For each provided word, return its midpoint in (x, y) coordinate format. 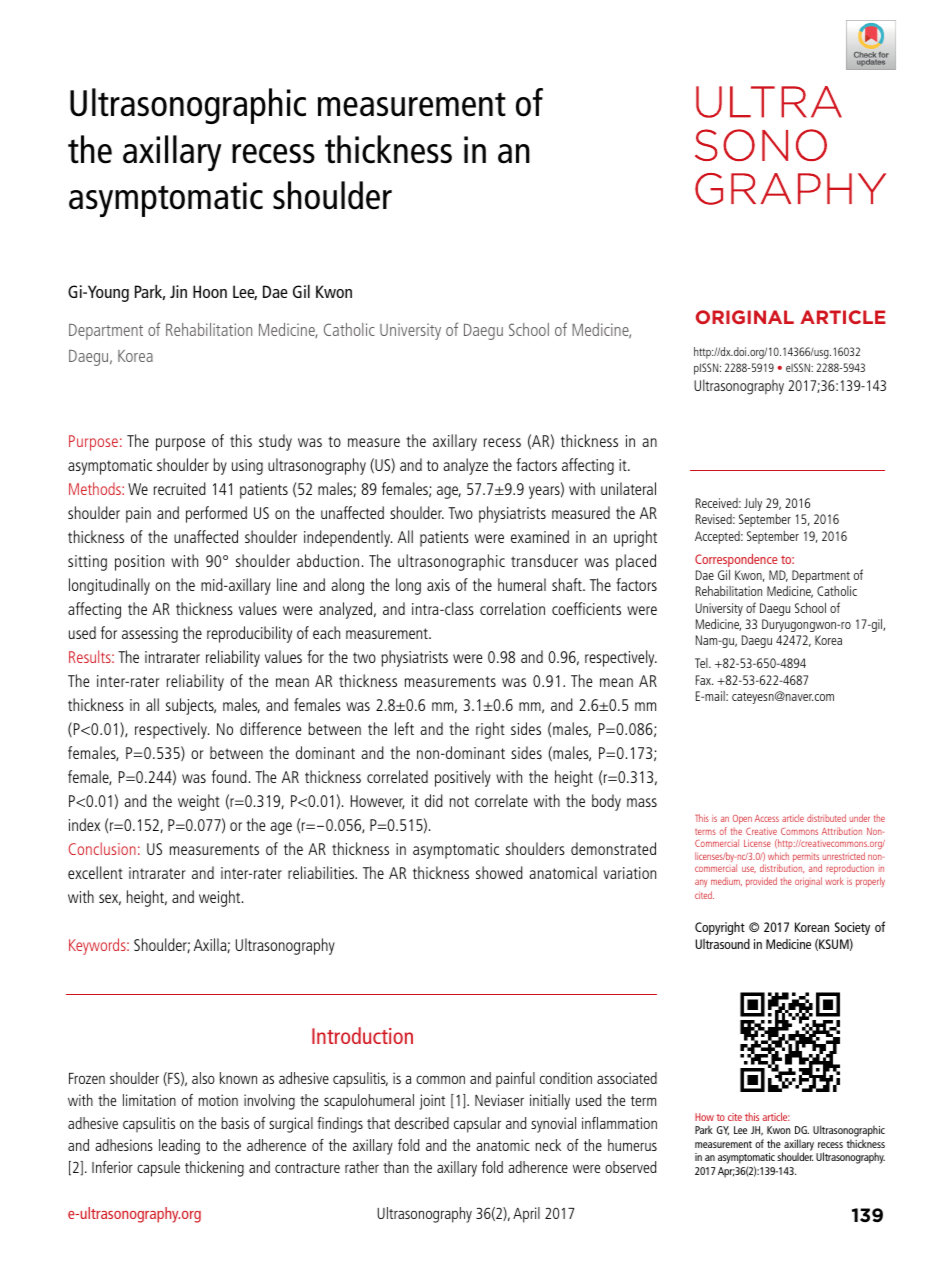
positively (463, 778)
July (753, 504)
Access (767, 818)
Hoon (210, 291)
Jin (178, 291)
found (229, 776)
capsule (158, 1169)
